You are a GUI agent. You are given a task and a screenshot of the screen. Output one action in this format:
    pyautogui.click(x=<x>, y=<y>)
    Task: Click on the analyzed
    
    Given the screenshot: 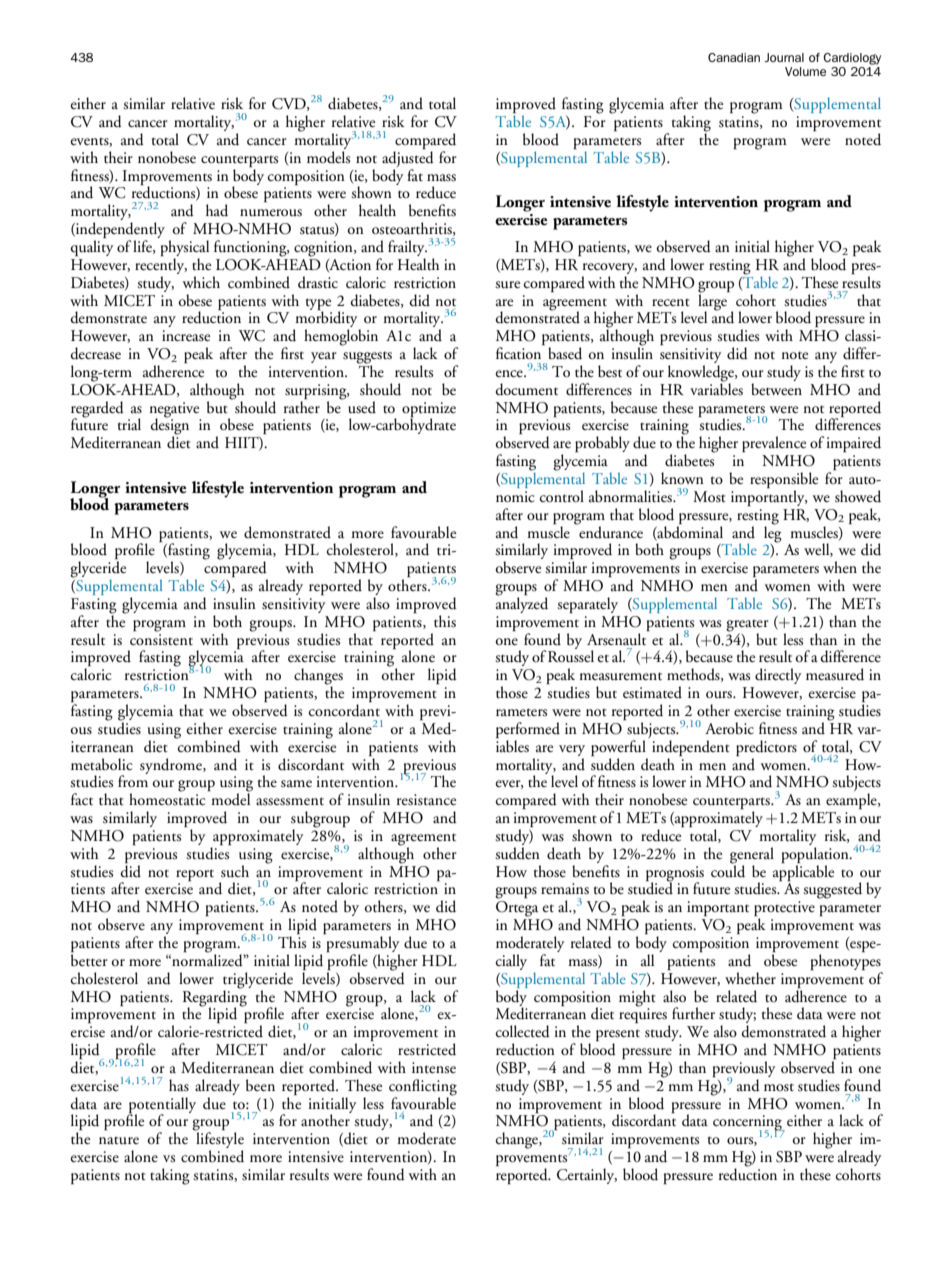 What is the action you would take?
    pyautogui.click(x=522, y=604)
